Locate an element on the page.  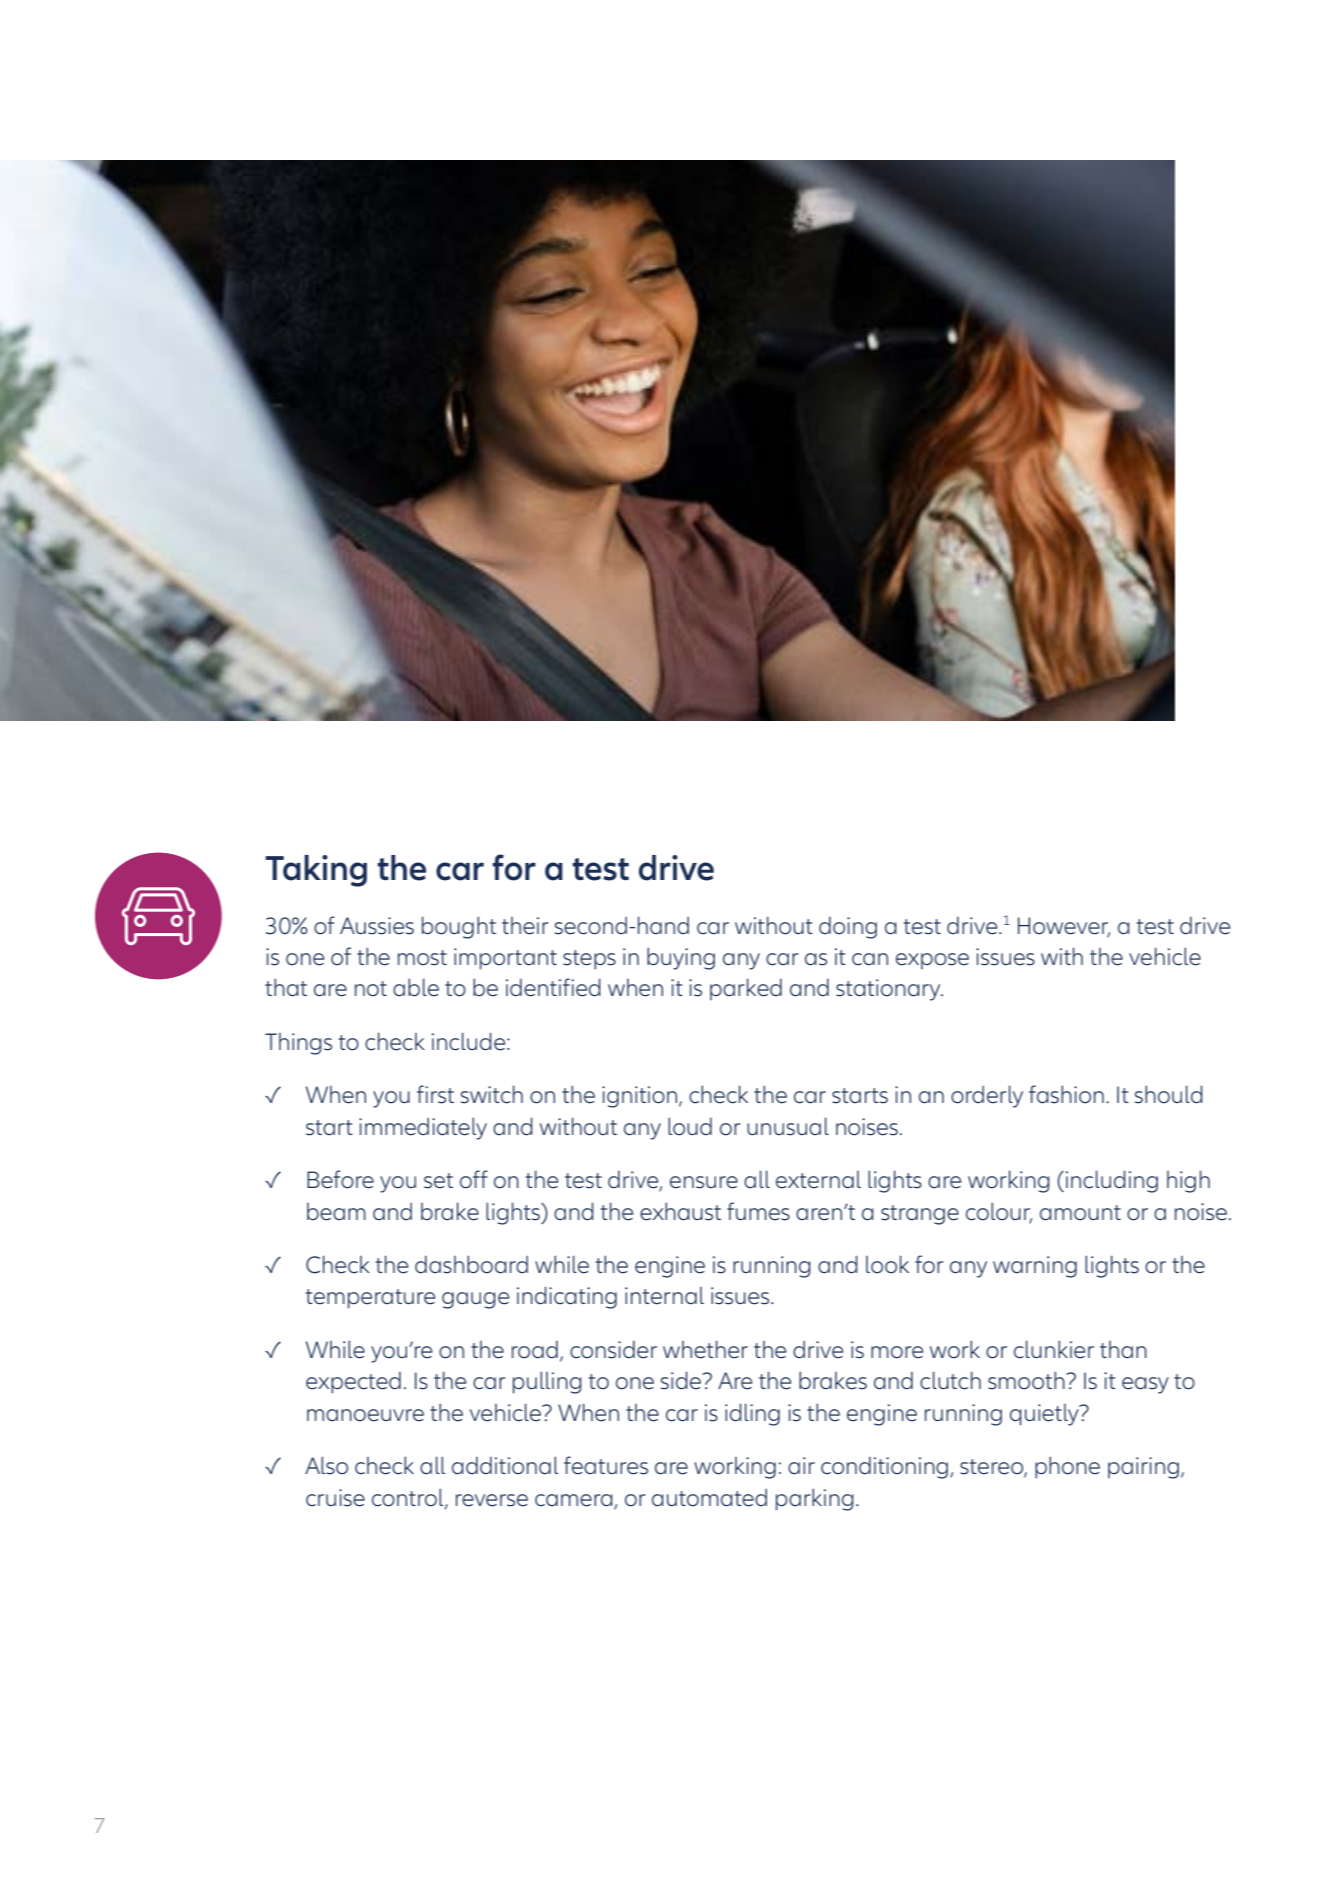
Taking is located at coordinates (316, 871).
